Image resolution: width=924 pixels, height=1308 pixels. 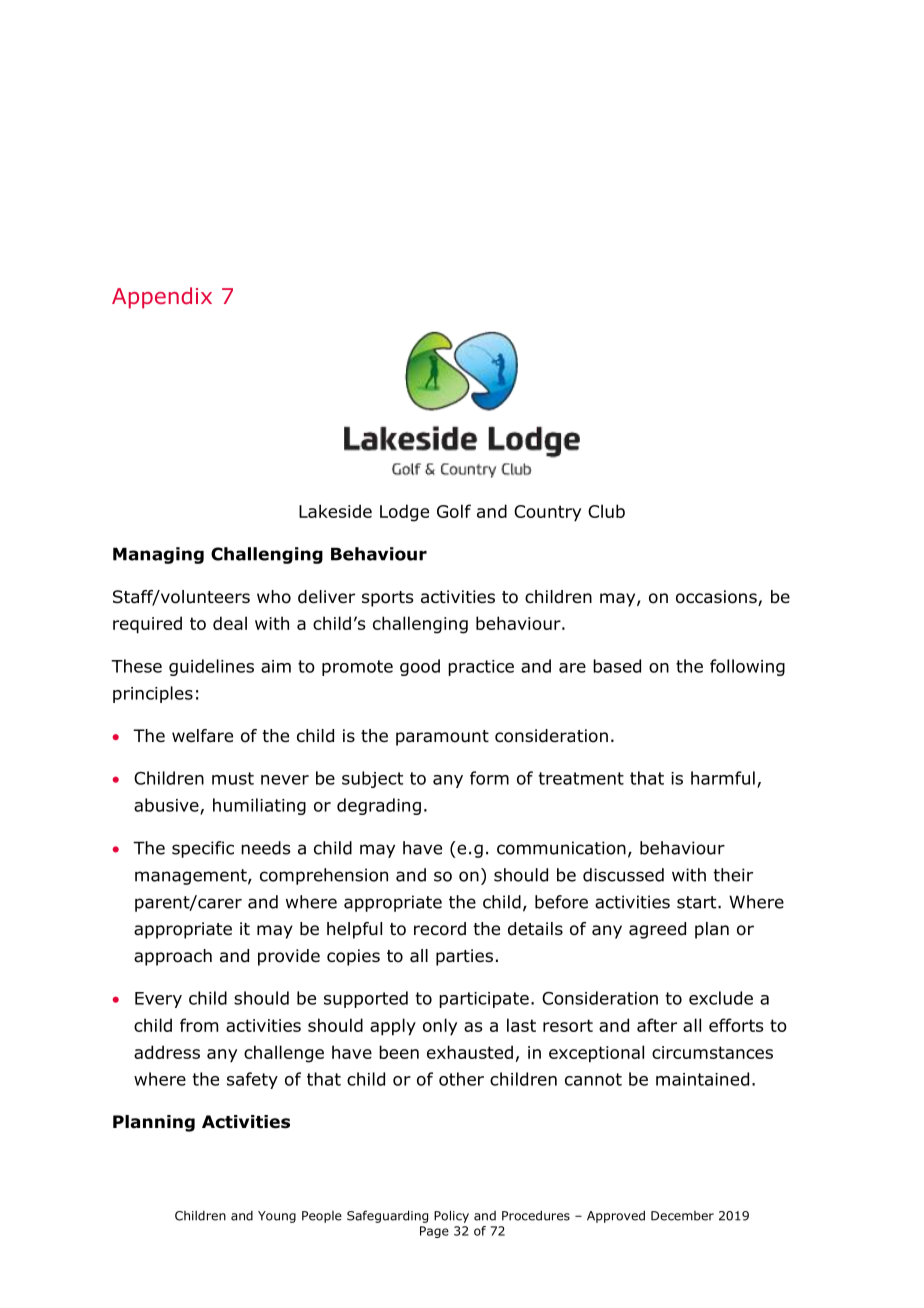 I want to click on must, so click(x=233, y=778).
